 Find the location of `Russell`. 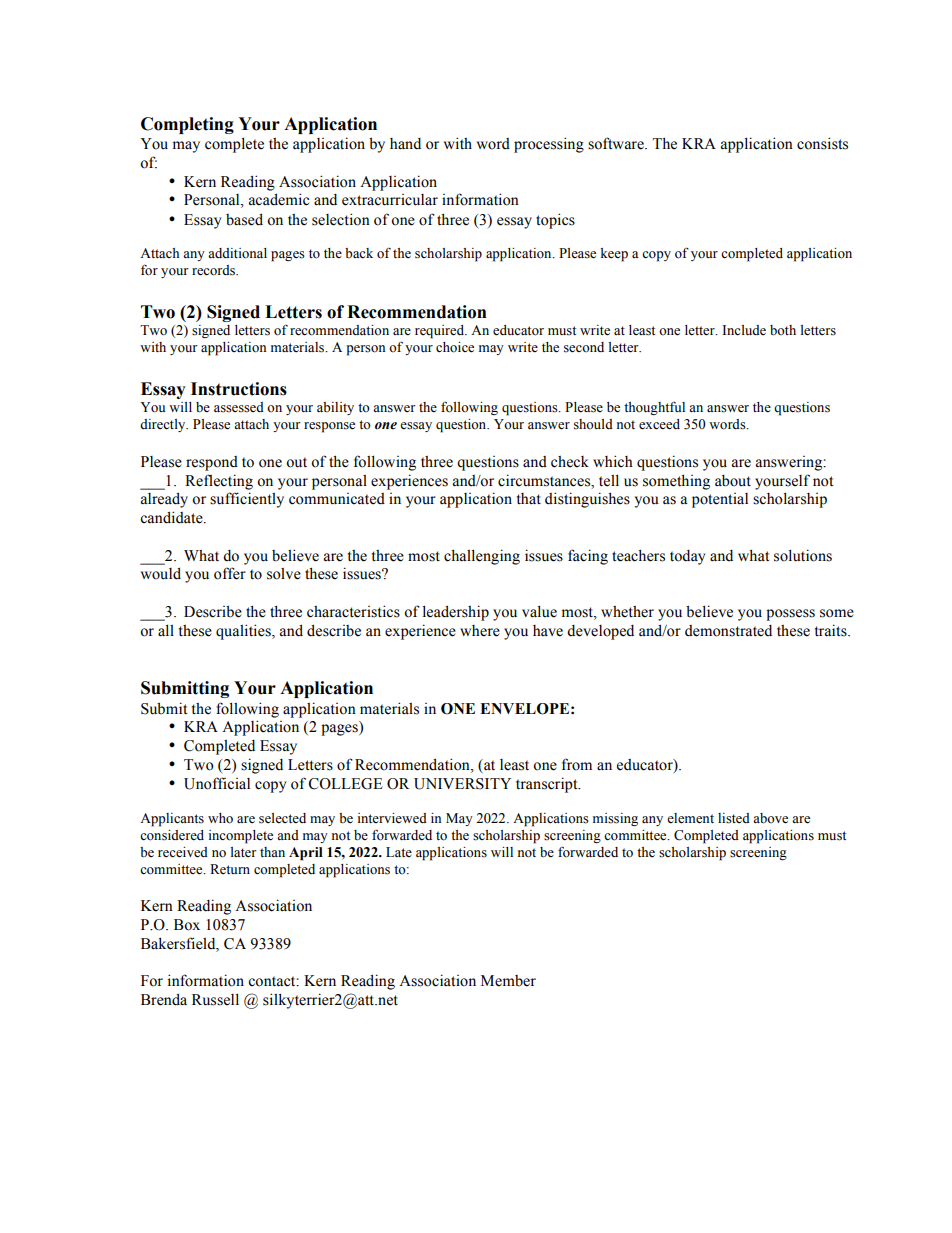

Russell is located at coordinates (215, 999).
